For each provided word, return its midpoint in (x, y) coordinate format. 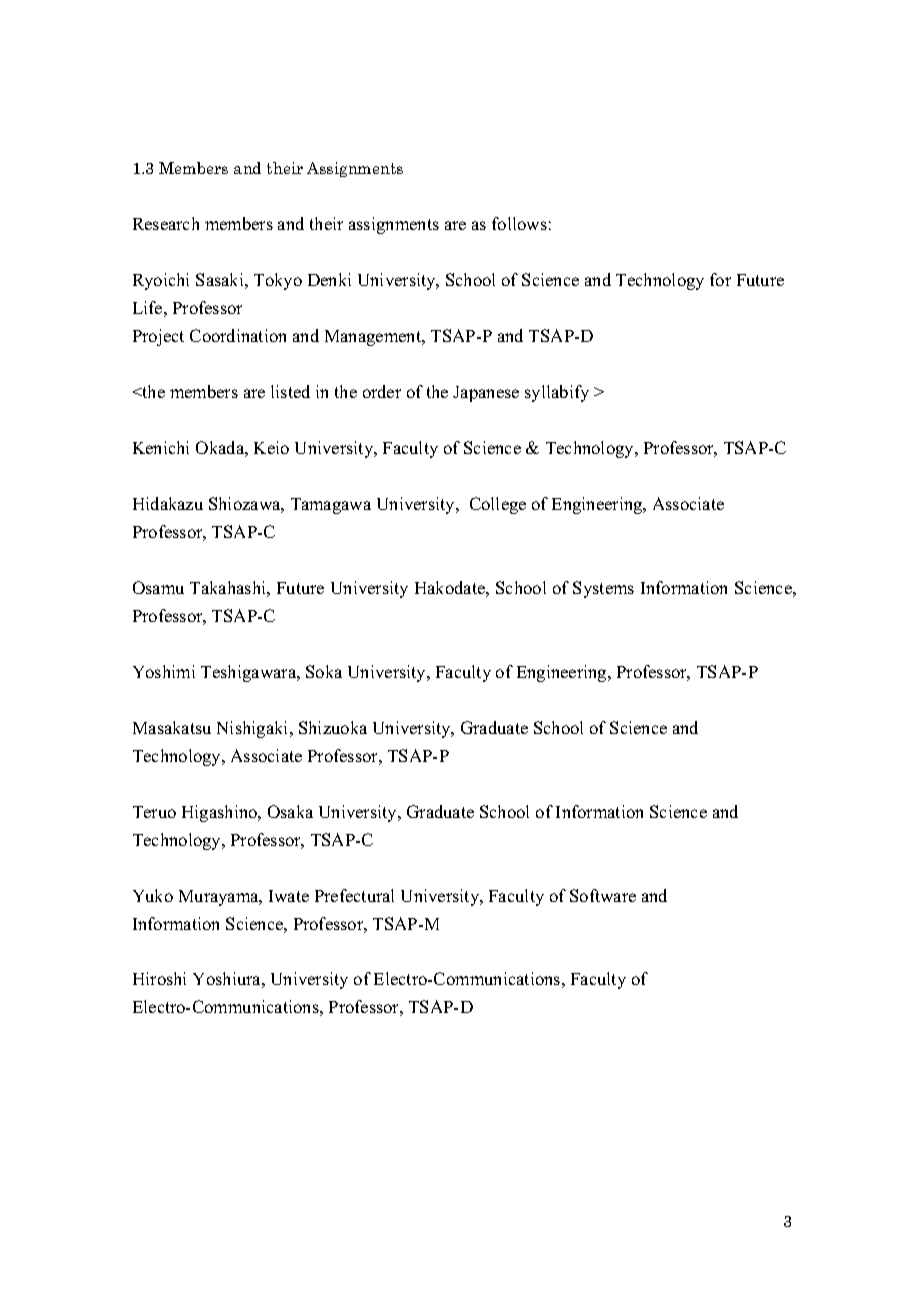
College (498, 505)
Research (166, 223)
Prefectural (354, 895)
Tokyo (278, 281)
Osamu (158, 587)
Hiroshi (159, 978)
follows (519, 223)
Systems (603, 589)
